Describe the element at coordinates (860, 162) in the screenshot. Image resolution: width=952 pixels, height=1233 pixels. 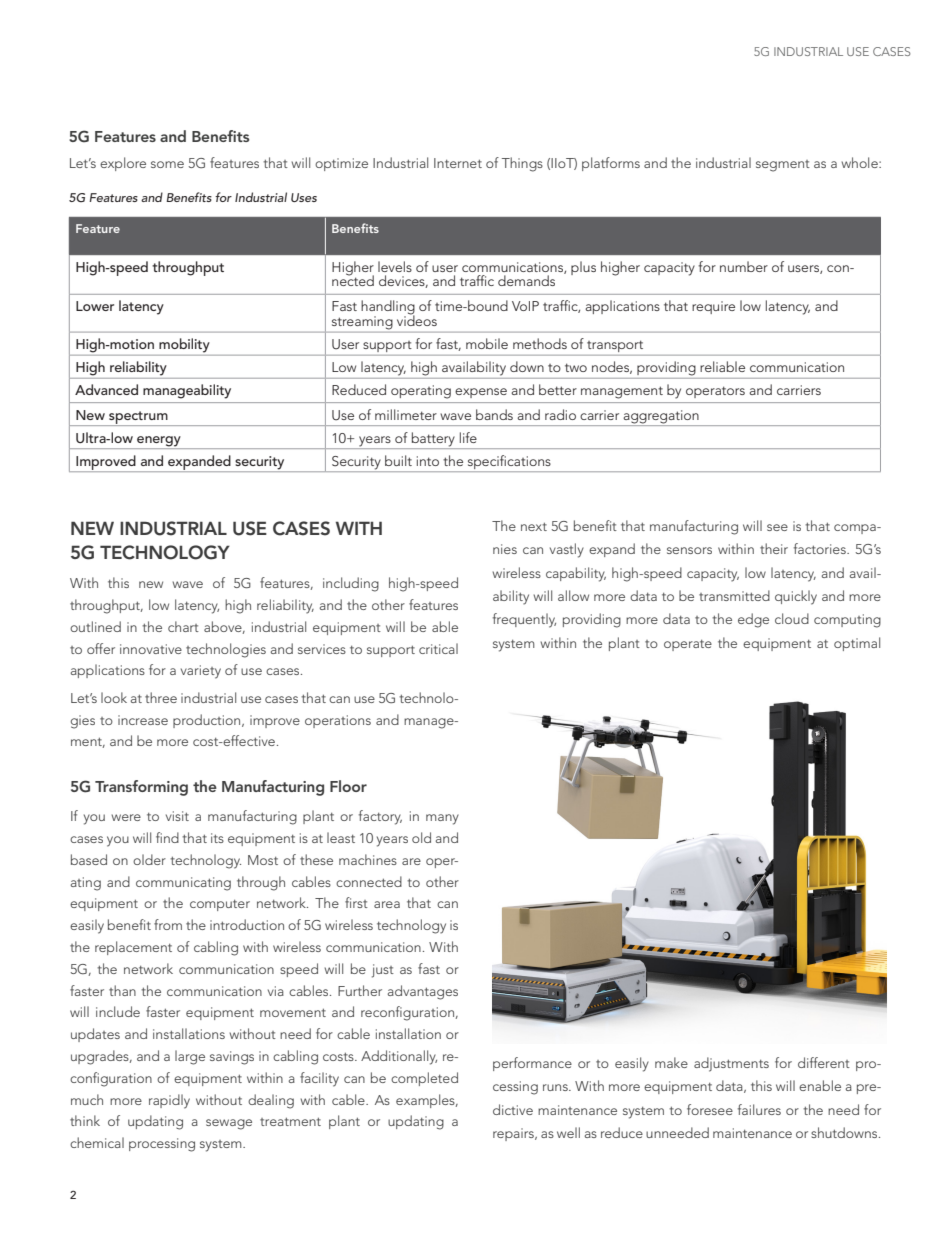
I see `whole` at that location.
